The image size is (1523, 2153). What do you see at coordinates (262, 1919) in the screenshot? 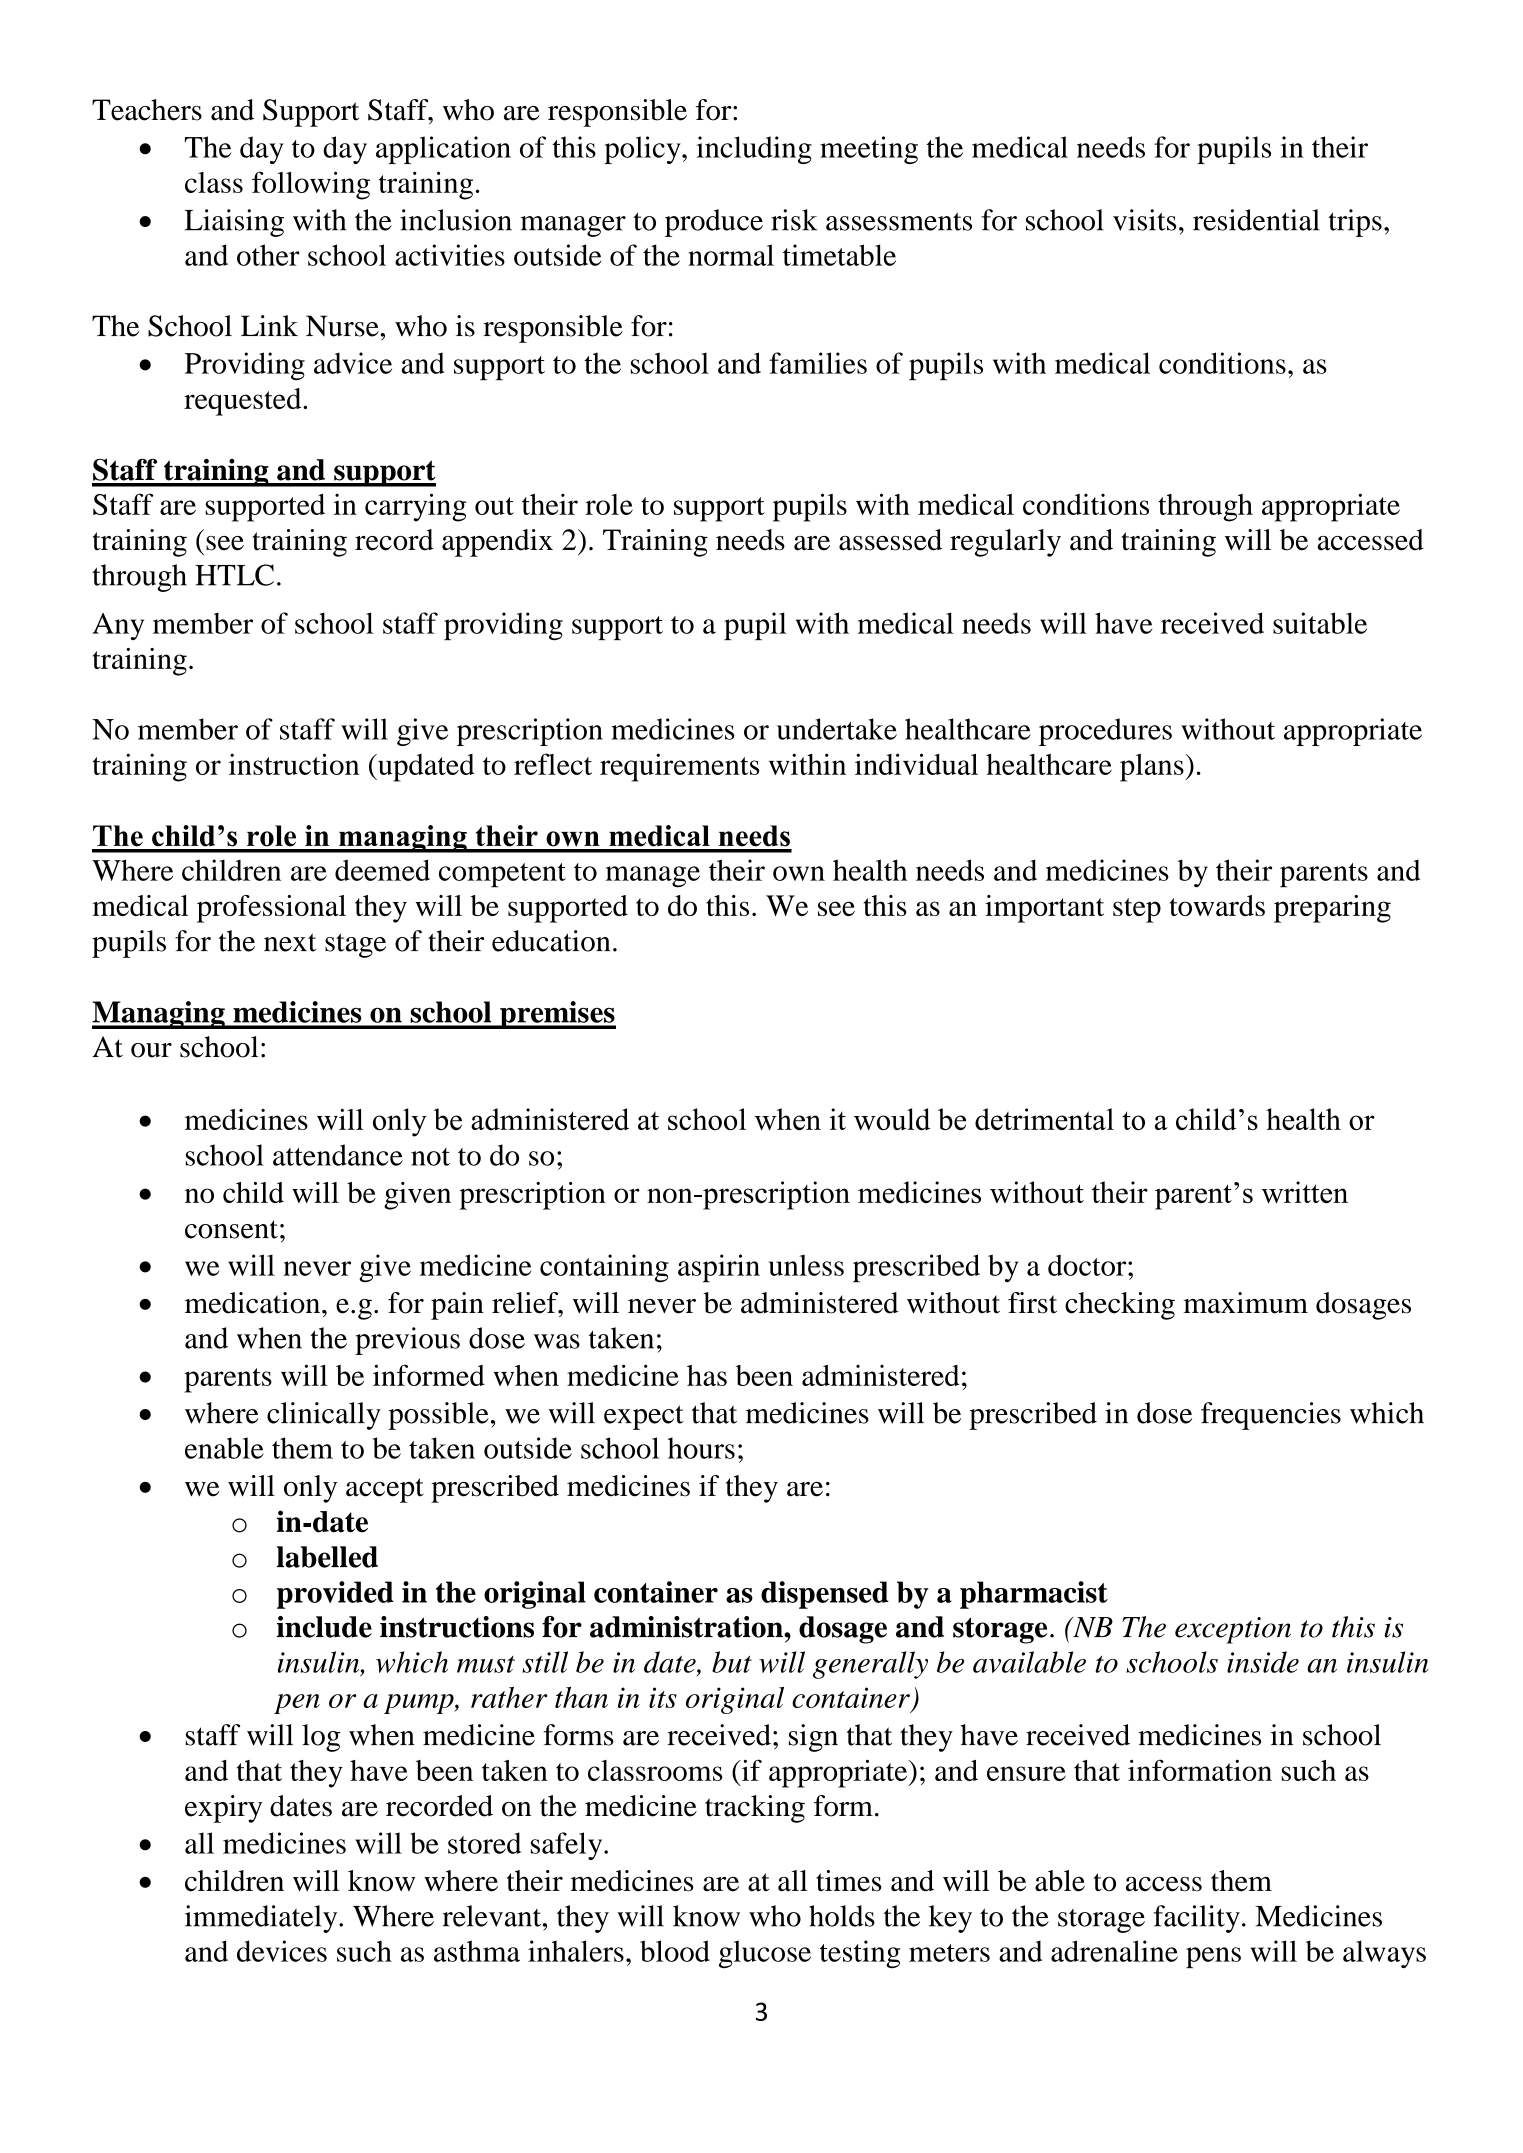
I see `immediately` at bounding box center [262, 1919].
